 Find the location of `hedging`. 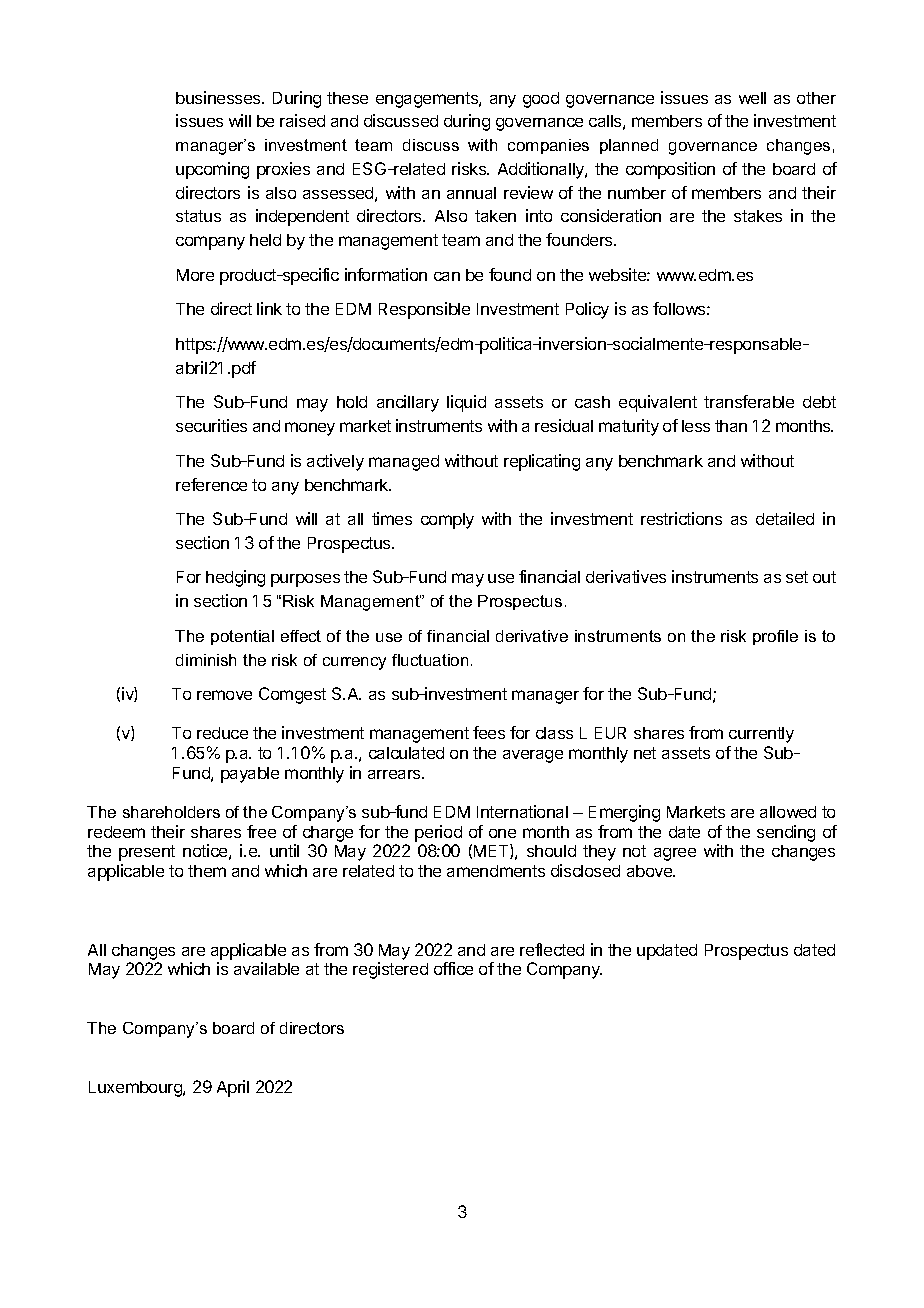

hedging is located at coordinates (235, 578).
